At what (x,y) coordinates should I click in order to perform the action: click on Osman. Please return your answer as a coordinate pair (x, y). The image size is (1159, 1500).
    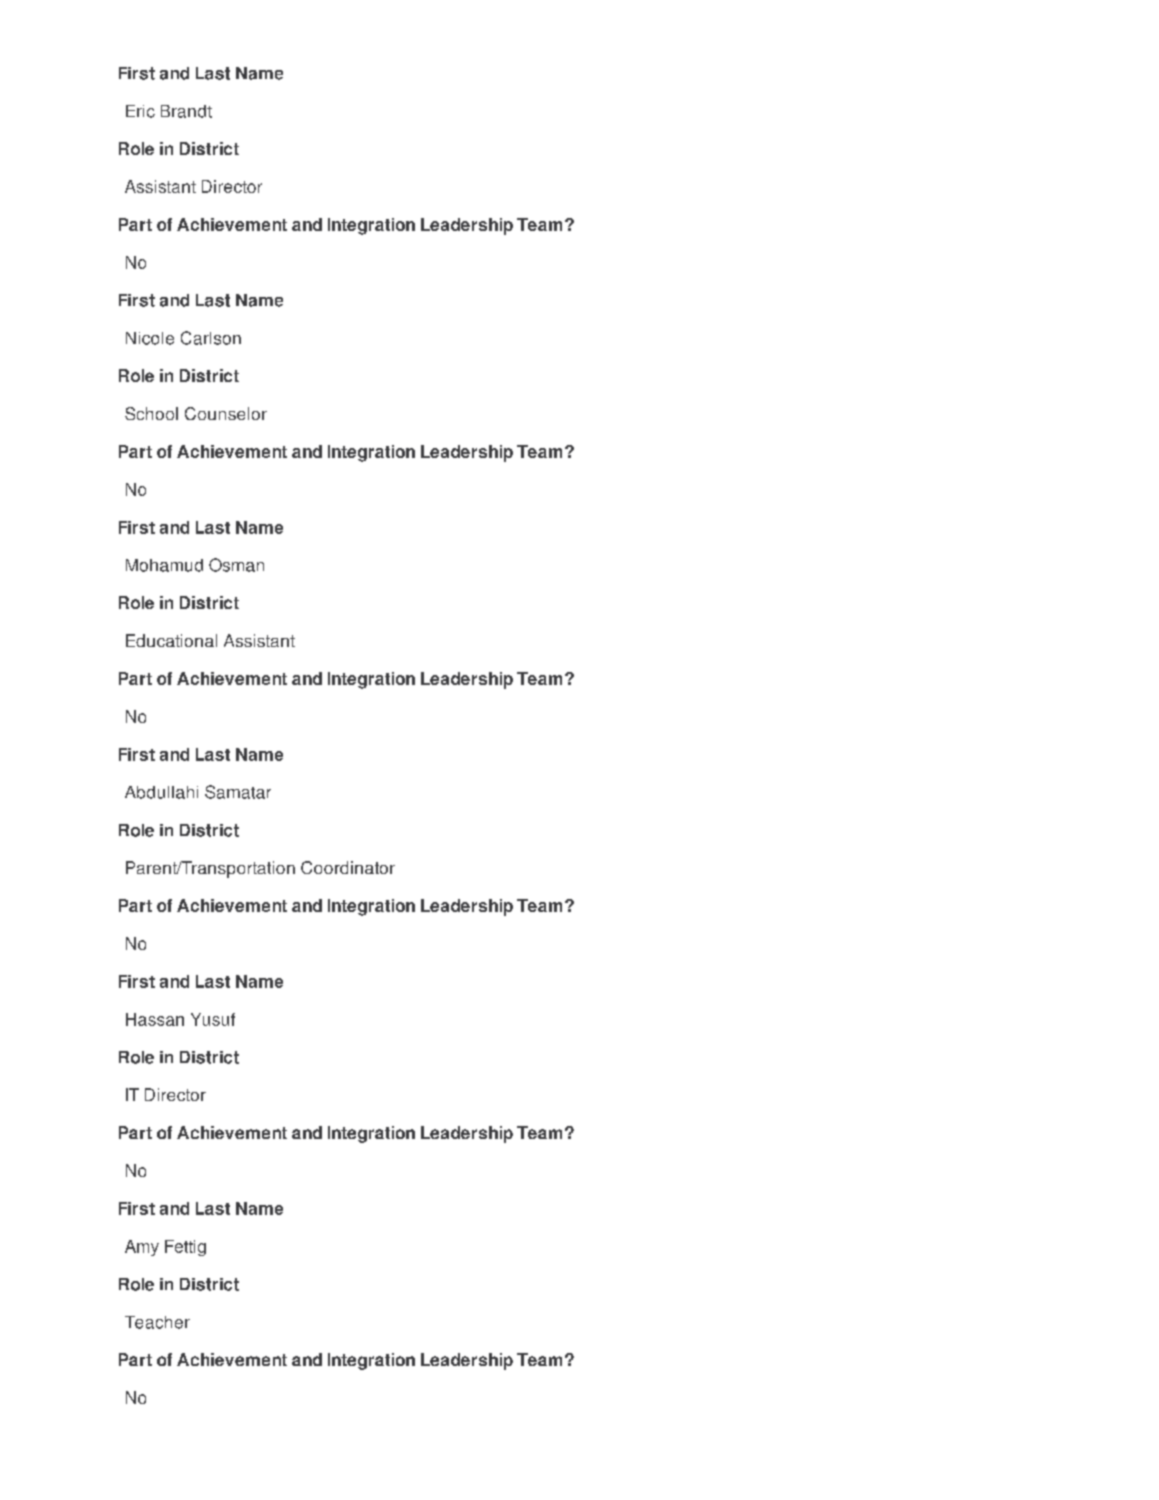
    Looking at the image, I should click on (236, 565).
